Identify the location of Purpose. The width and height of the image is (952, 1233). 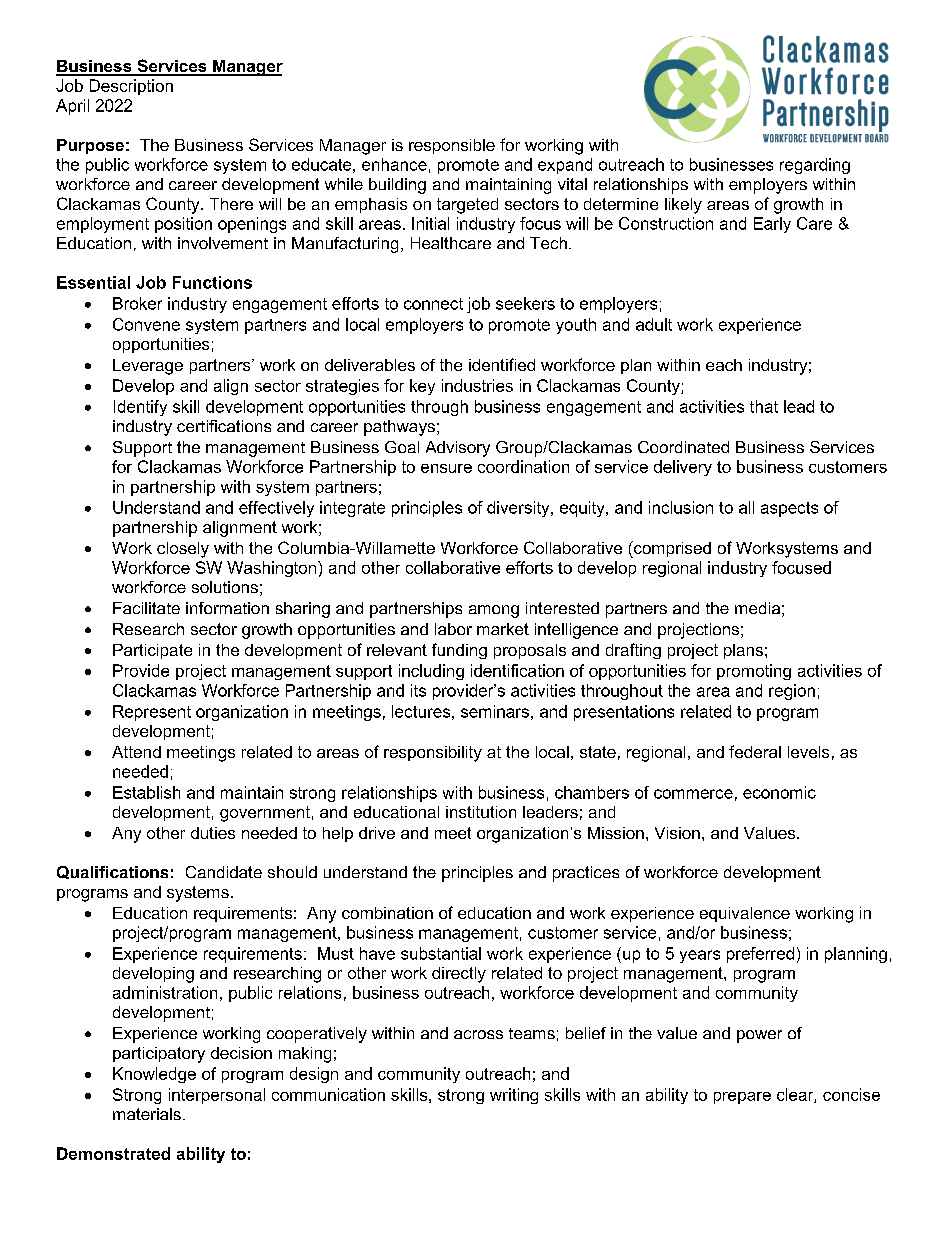
(90, 146).
